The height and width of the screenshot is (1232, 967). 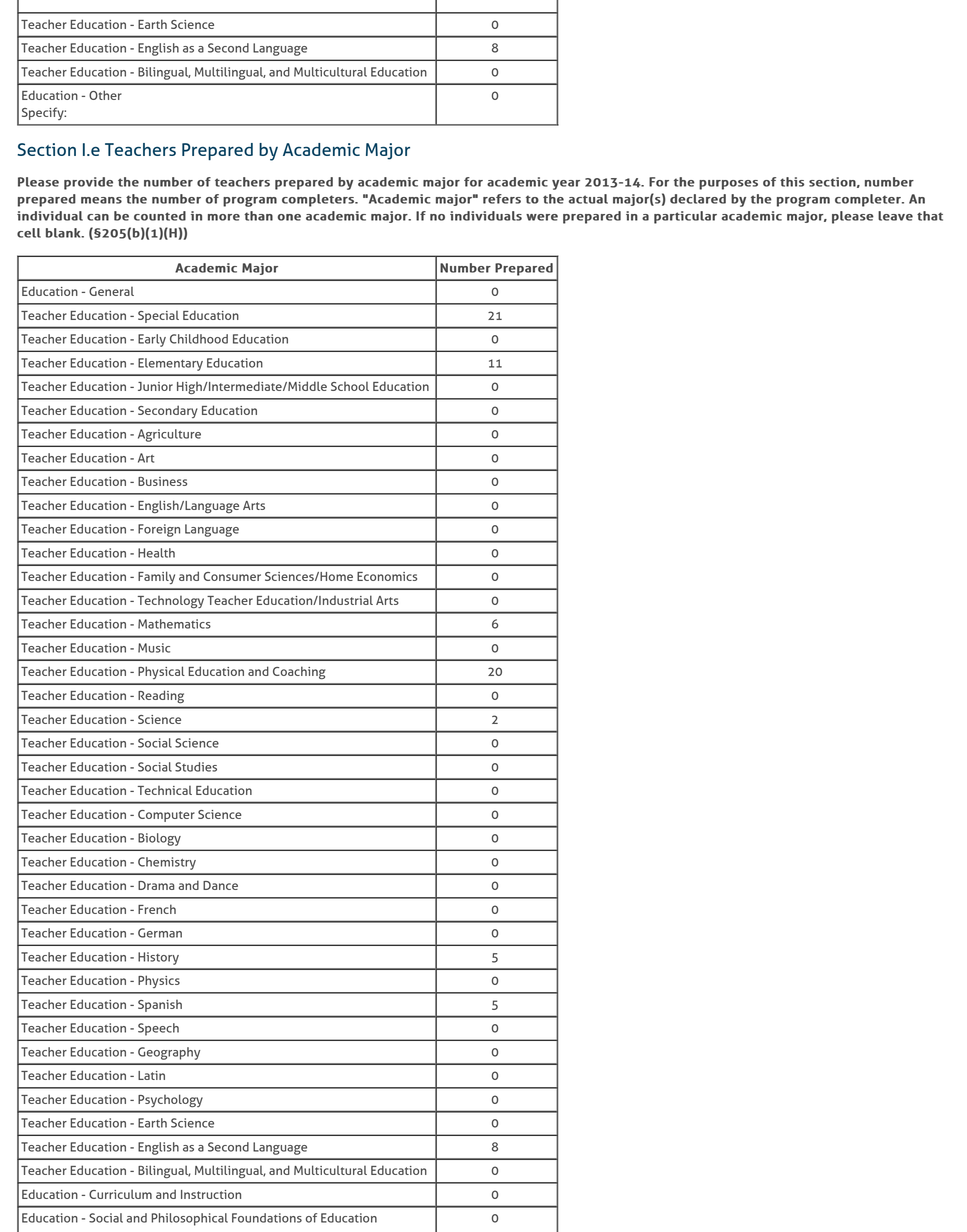 I want to click on Childhood, so click(x=199, y=339).
